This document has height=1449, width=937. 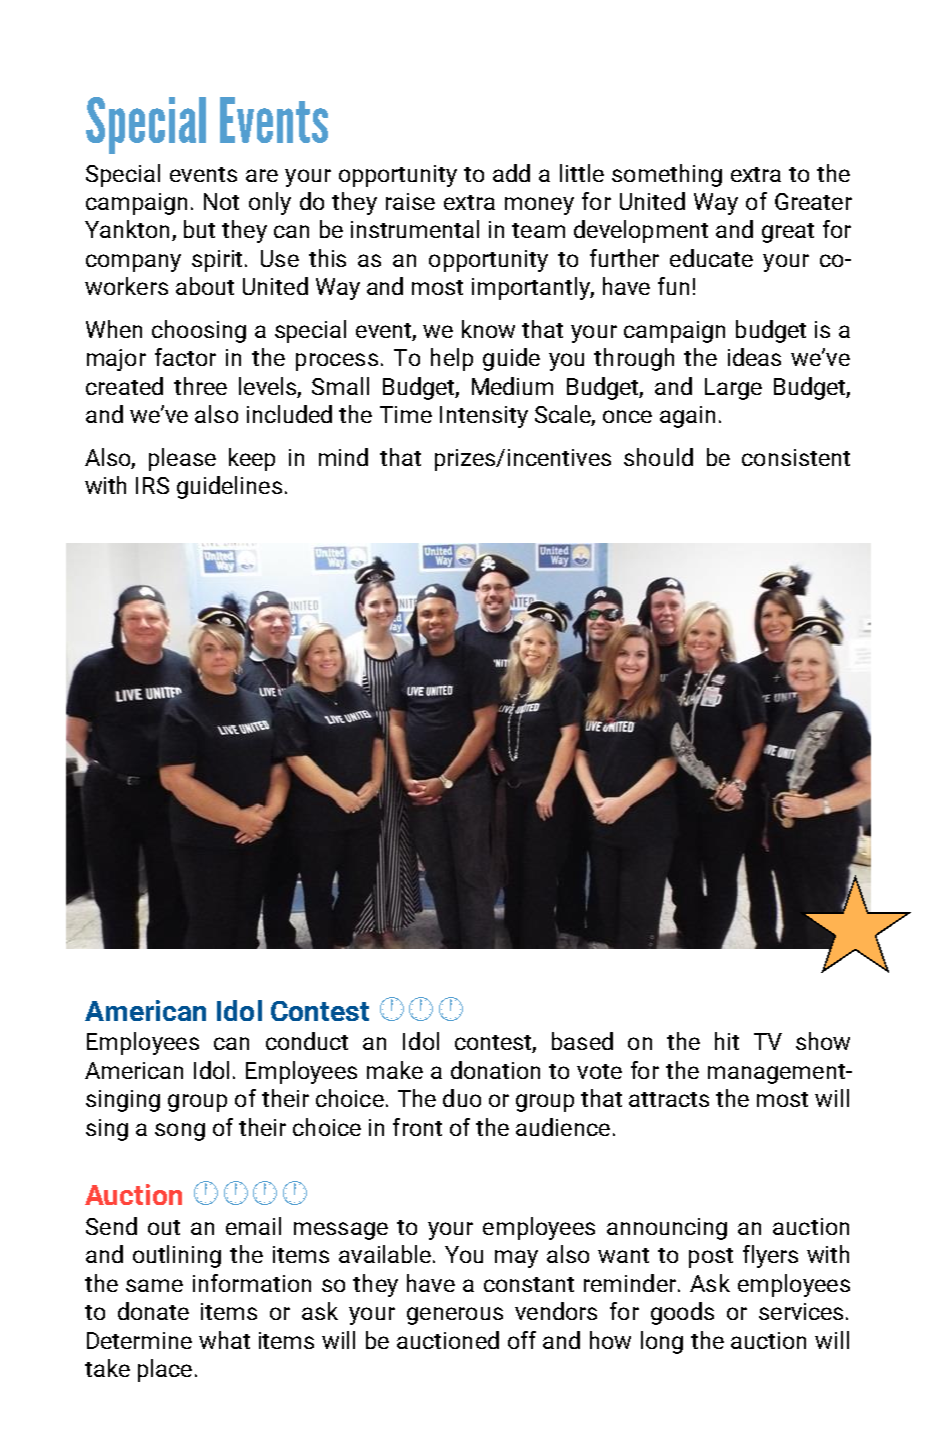 What do you see at coordinates (410, 201) in the document?
I see `raise` at bounding box center [410, 201].
